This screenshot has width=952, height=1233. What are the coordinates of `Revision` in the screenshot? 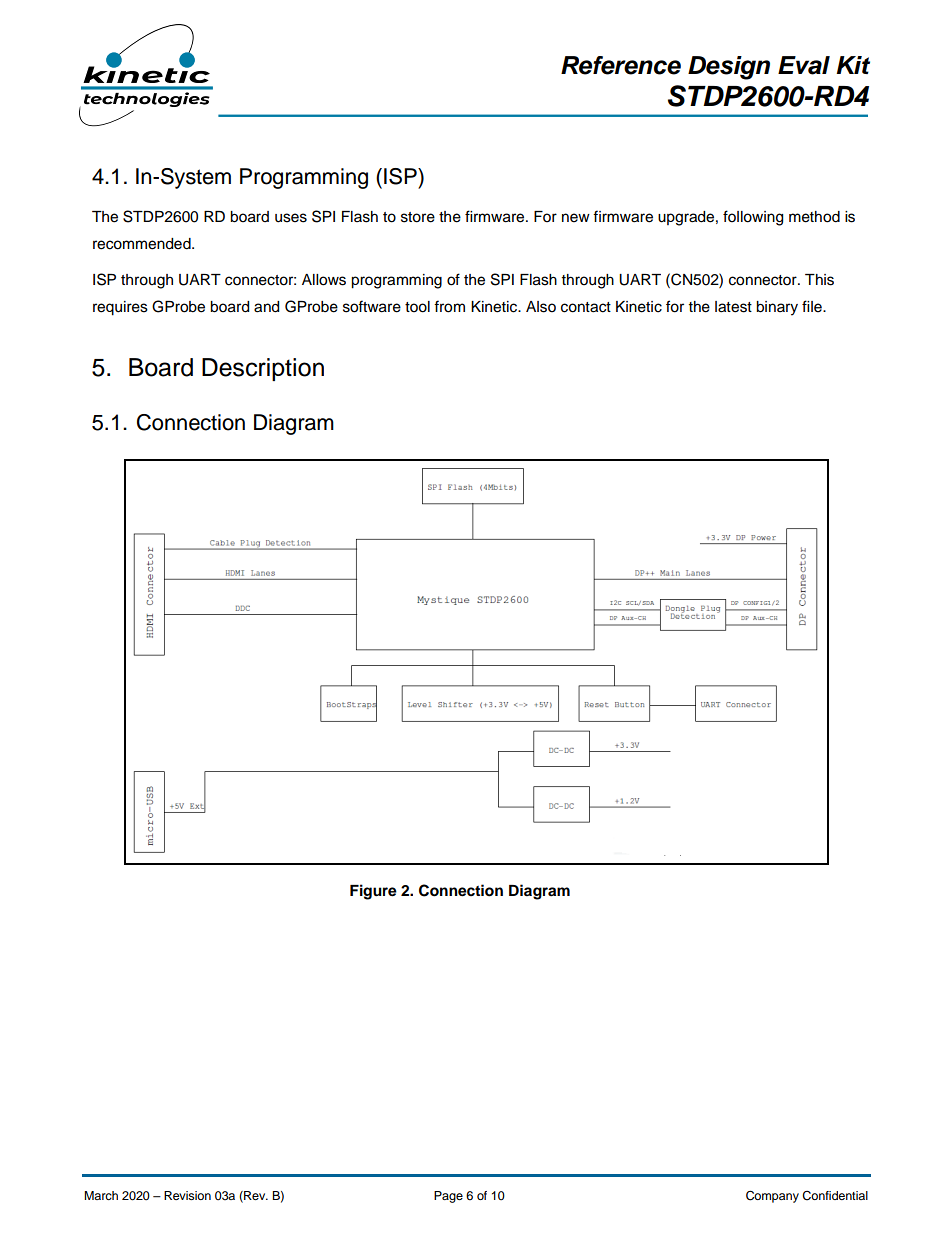 It's located at (187, 1195).
